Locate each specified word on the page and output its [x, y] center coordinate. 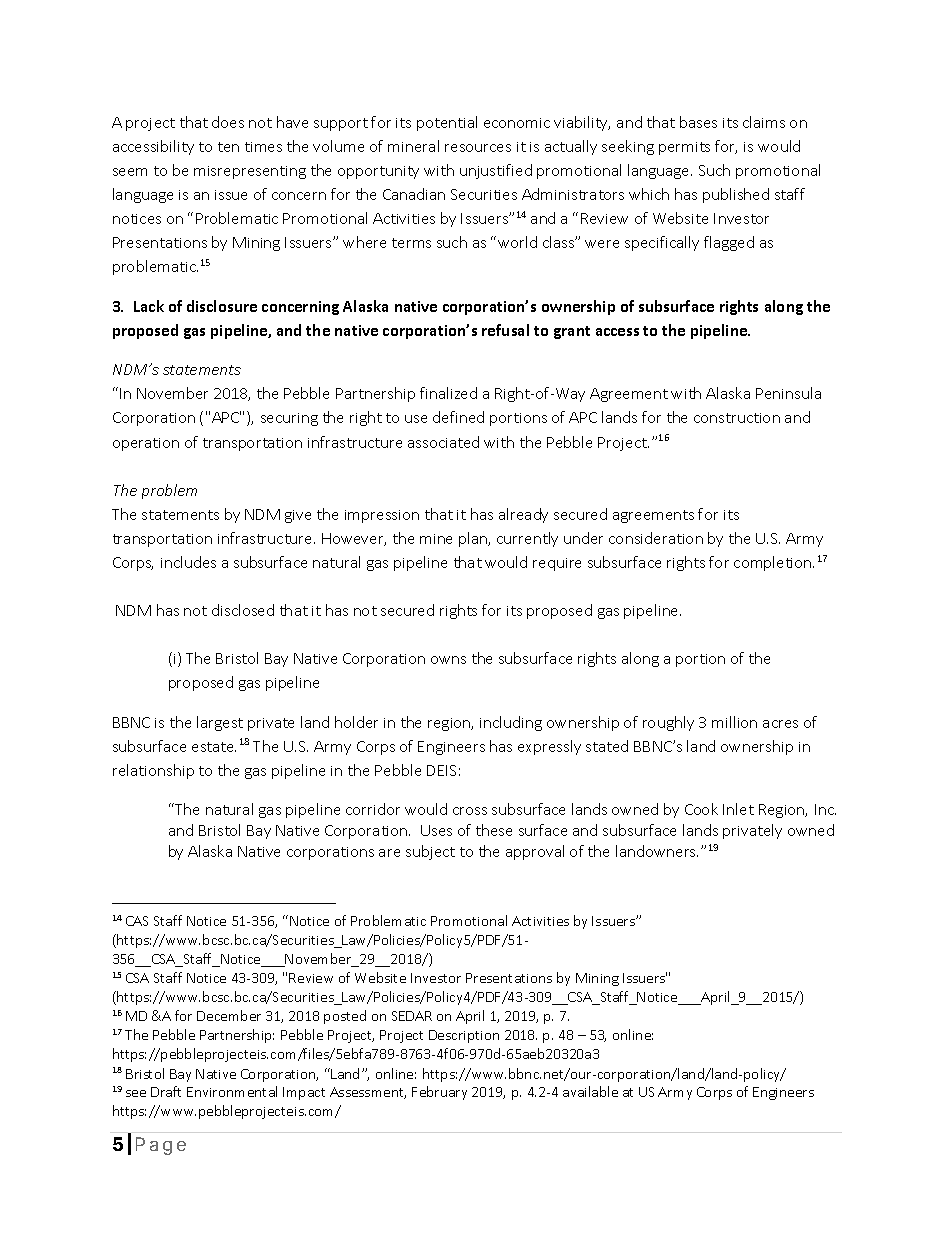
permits [684, 148]
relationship [153, 771]
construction [737, 418]
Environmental [232, 1091]
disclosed [243, 610]
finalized [448, 393]
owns [448, 660]
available [590, 1091]
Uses [436, 830]
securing [289, 419]
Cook [701, 809]
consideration [656, 538]
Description [464, 1036]
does [228, 122]
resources [478, 148]
